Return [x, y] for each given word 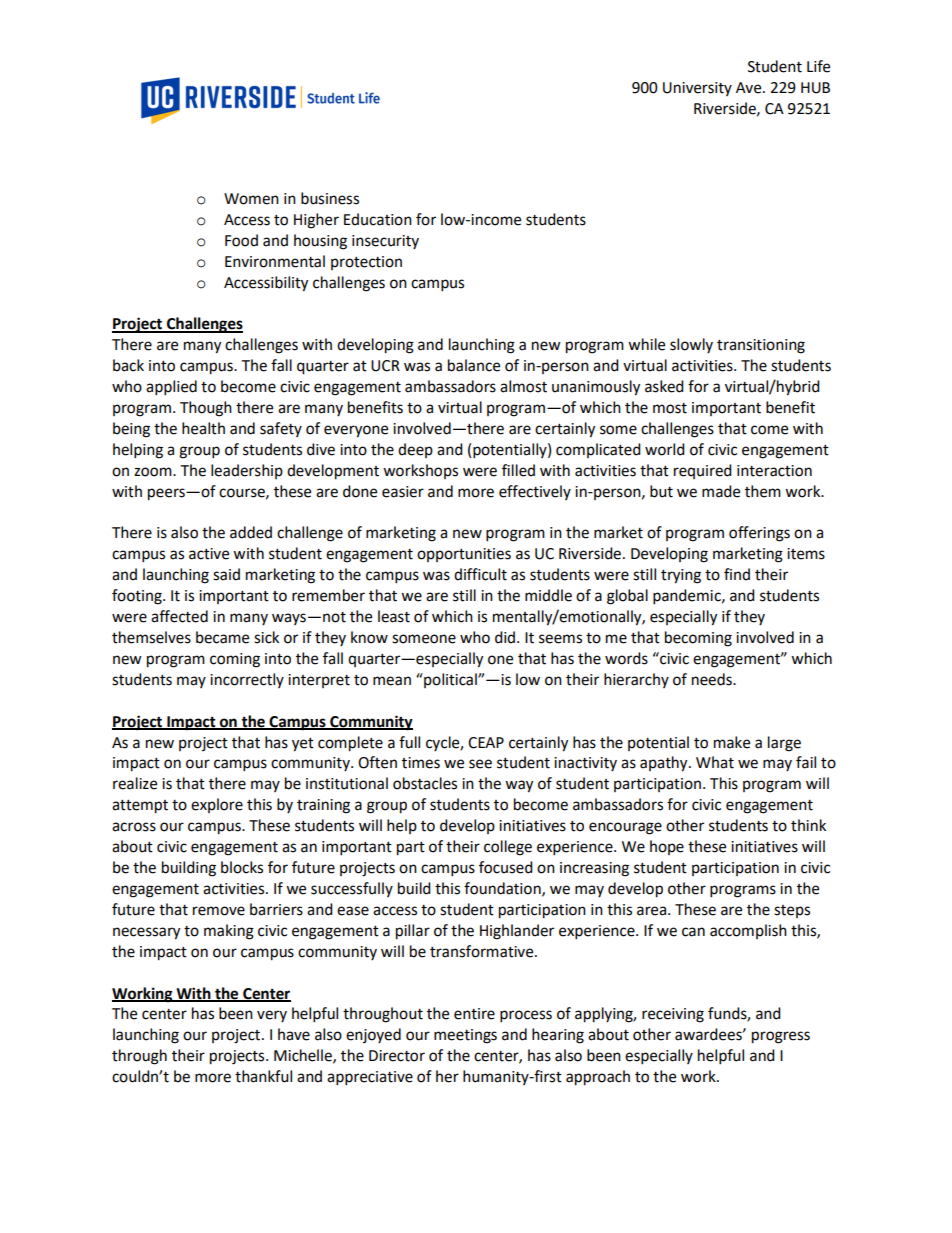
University [697, 89]
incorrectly [247, 680]
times [421, 763]
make [732, 742]
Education [378, 219]
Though [206, 409]
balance [474, 365]
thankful [263, 1076]
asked [664, 386]
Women [251, 199]
